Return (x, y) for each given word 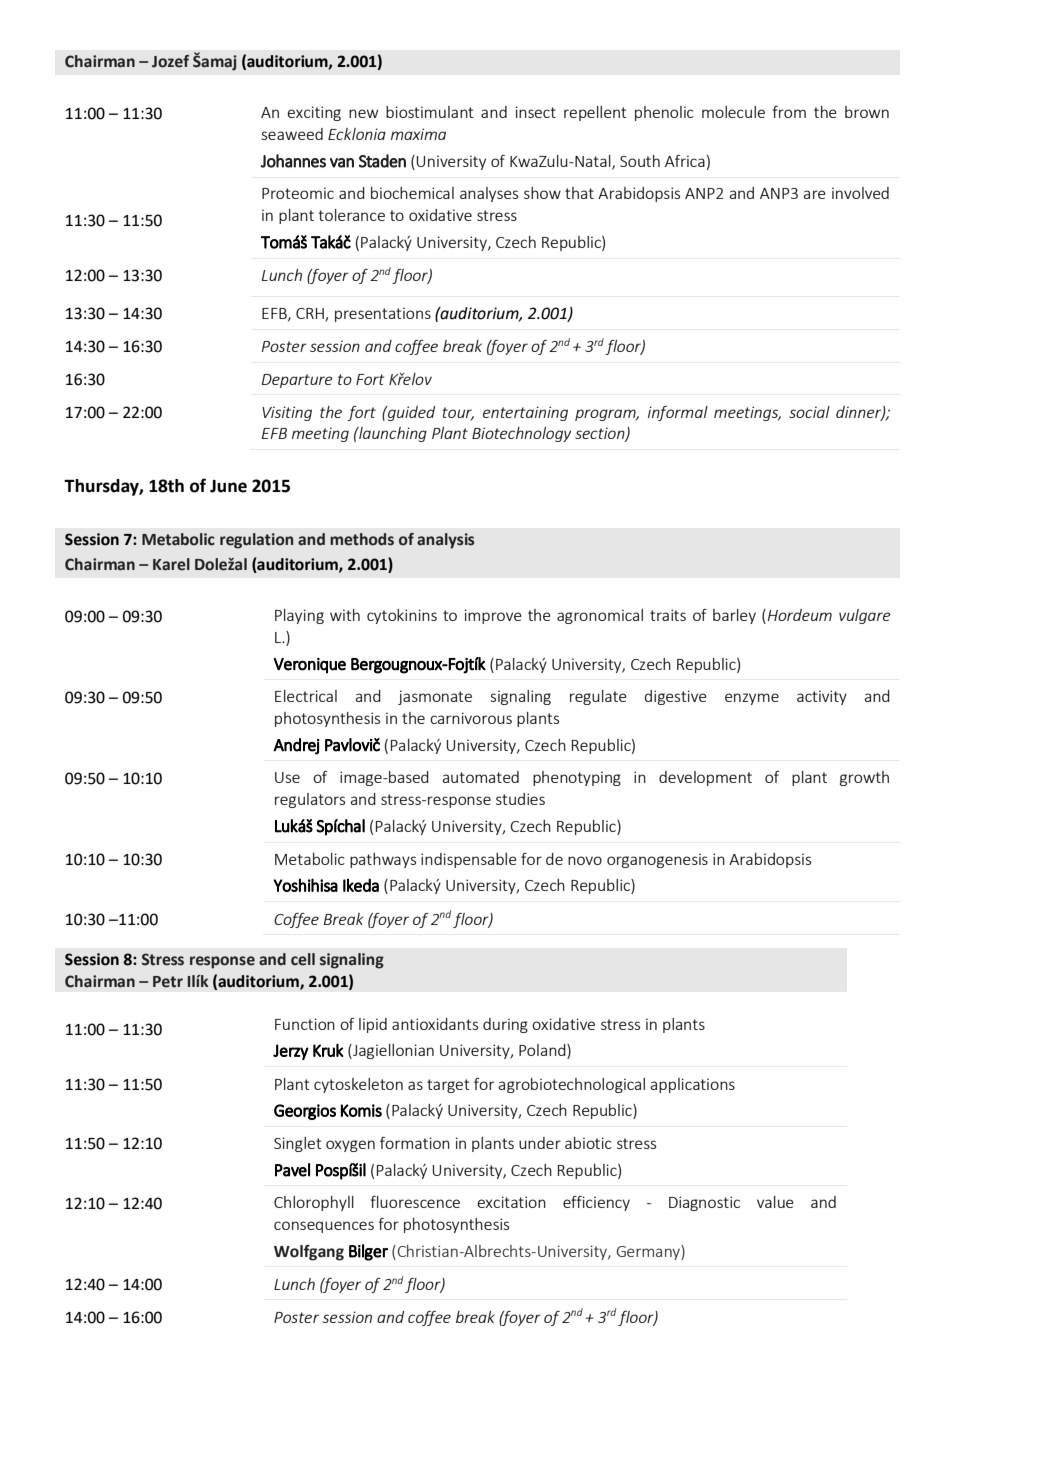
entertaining (525, 413)
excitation (511, 1202)
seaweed (292, 134)
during (505, 1025)
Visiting (287, 413)
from (789, 112)
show (542, 193)
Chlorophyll (314, 1203)
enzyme (752, 699)
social (809, 412)
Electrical (306, 696)
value (775, 1202)
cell (303, 959)
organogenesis (657, 860)
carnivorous (471, 718)
